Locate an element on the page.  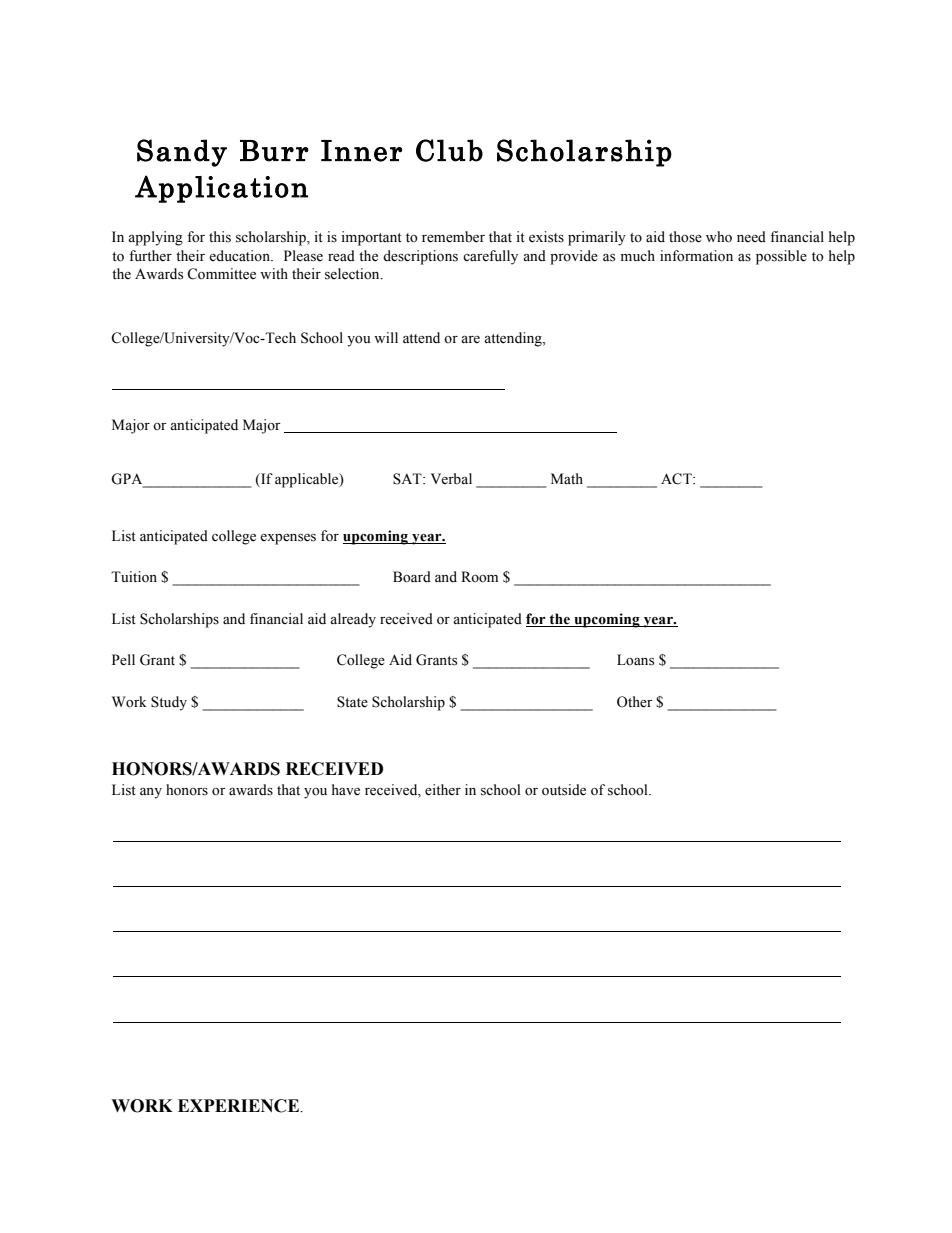
EXPERIENCE is located at coordinates (240, 1106).
